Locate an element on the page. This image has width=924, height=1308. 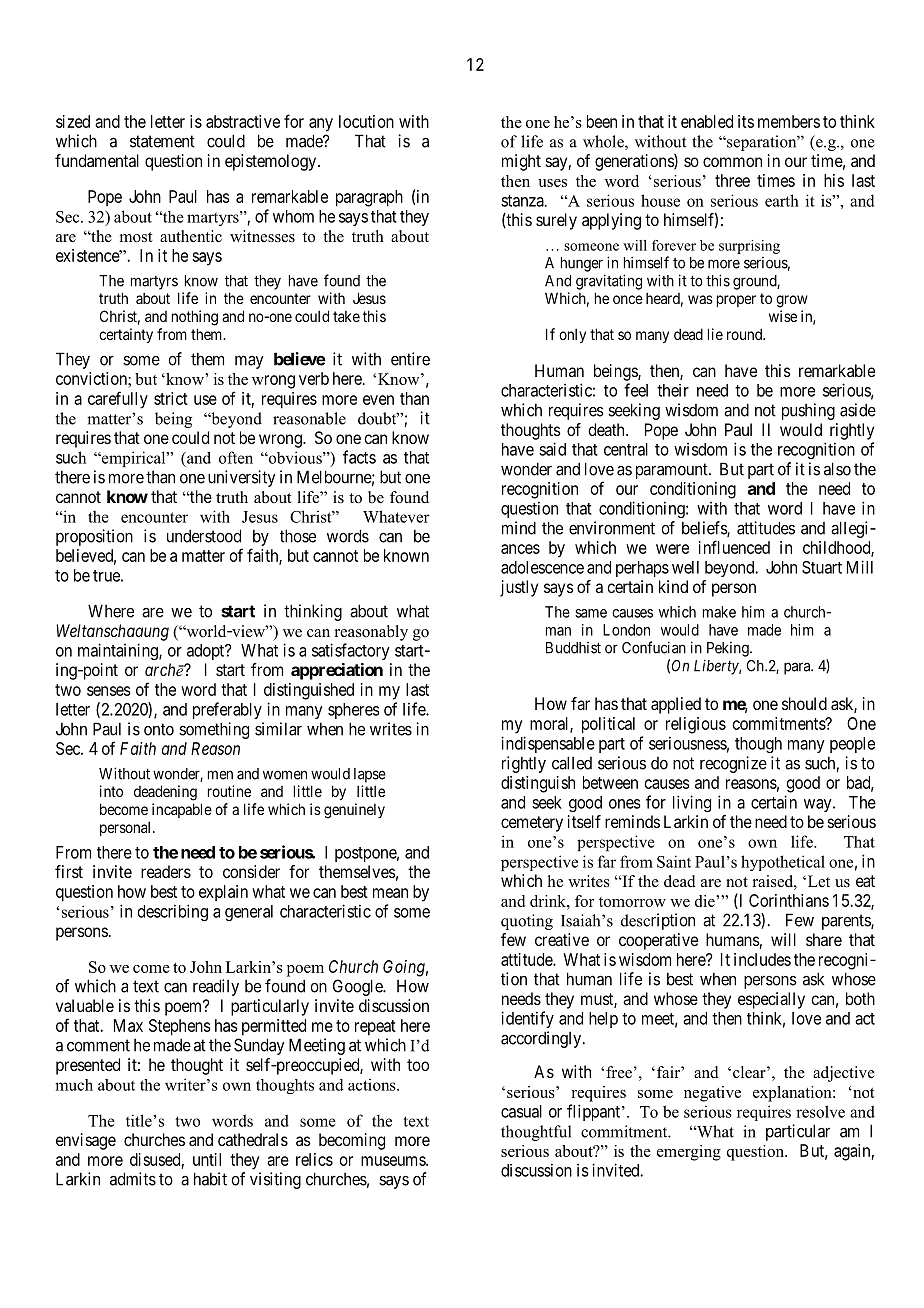
wise is located at coordinates (783, 316).
